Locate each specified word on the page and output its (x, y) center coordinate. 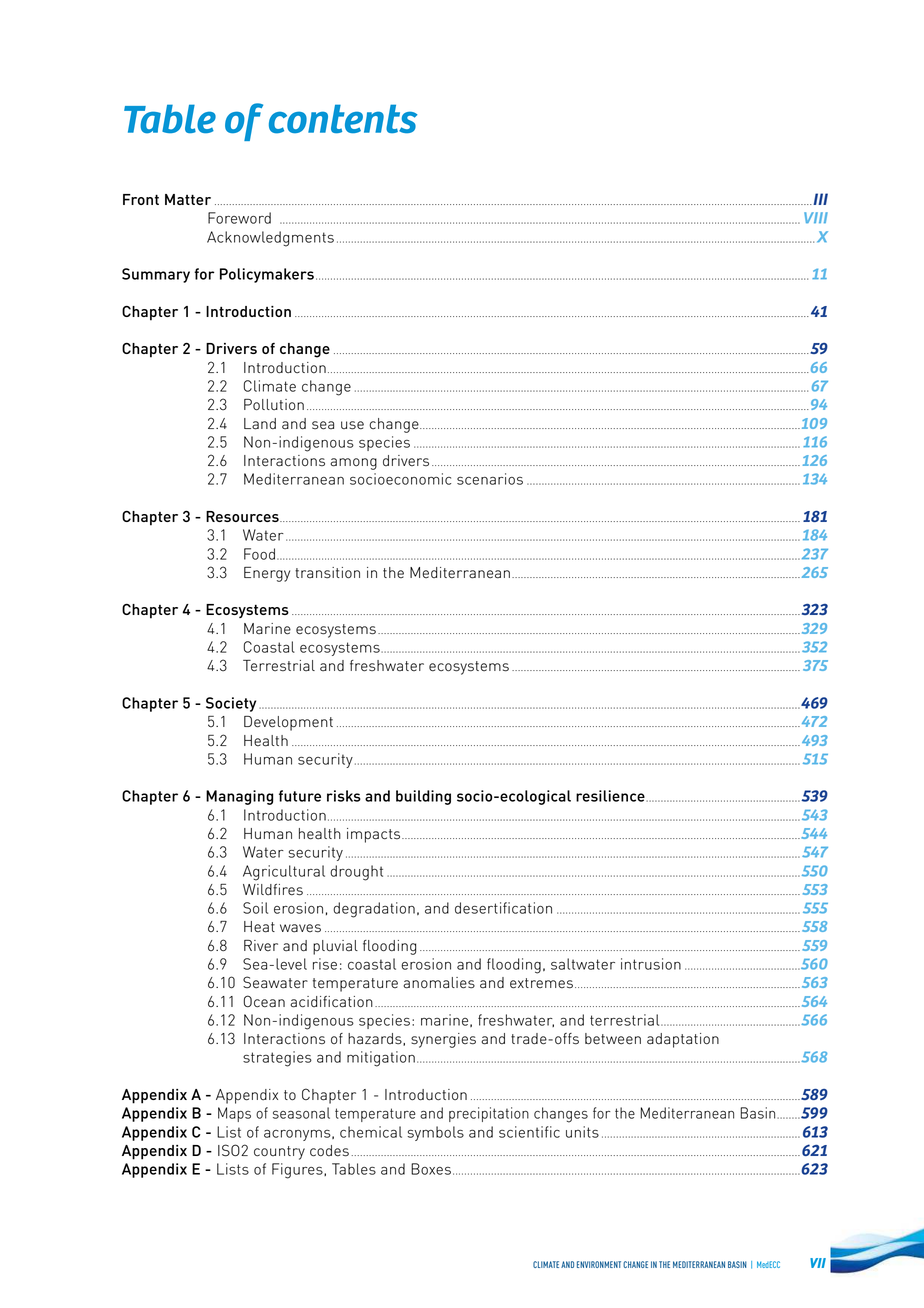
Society (231, 704)
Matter (188, 199)
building (423, 797)
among (353, 464)
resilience (611, 796)
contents (343, 119)
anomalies (439, 983)
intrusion (651, 964)
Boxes (431, 1169)
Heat (259, 927)
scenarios (490, 479)
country (279, 1153)
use (352, 425)
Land (260, 424)
